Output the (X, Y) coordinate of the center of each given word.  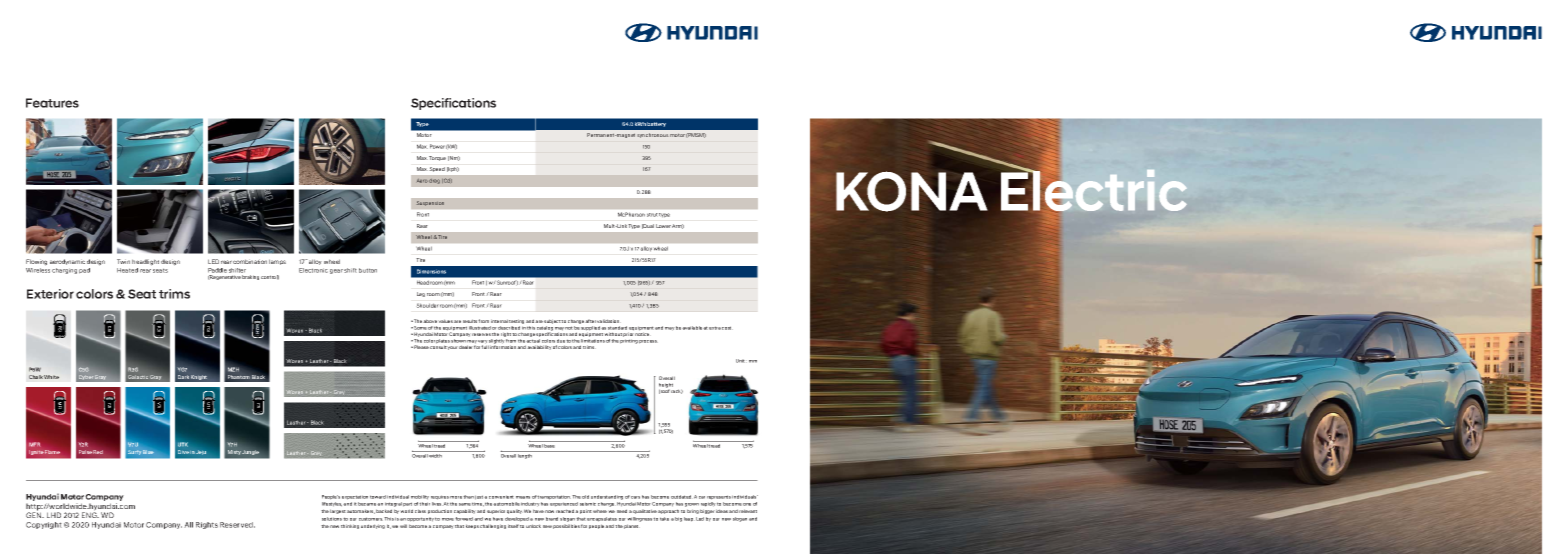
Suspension (430, 203)
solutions (332, 519)
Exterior (50, 294)
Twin (123, 261)
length (525, 456)
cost (727, 328)
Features (52, 103)
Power (437, 146)
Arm (678, 226)
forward (464, 519)
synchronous (653, 135)
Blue (148, 452)
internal (499, 321)
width (435, 456)
